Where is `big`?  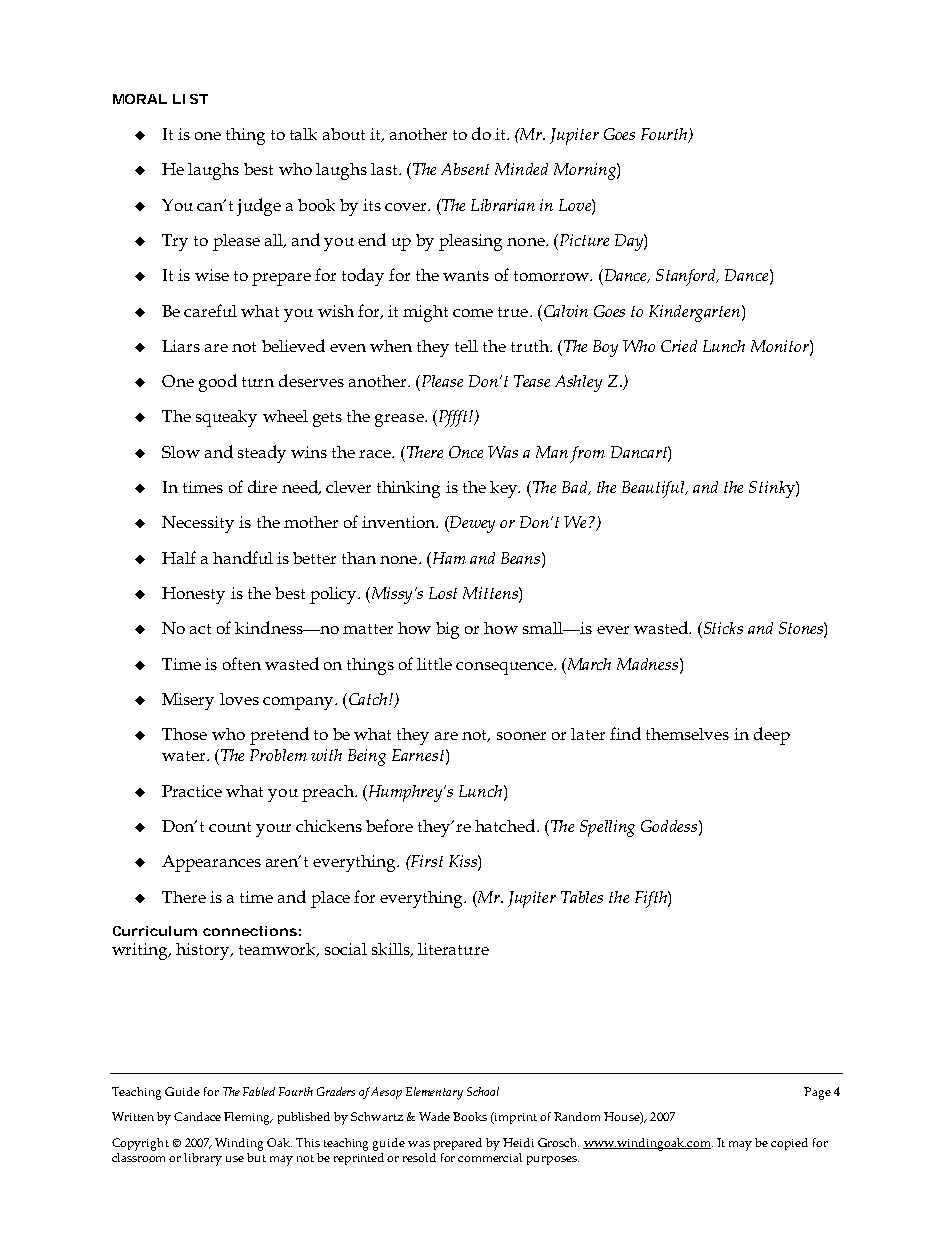
big is located at coordinates (447, 630).
